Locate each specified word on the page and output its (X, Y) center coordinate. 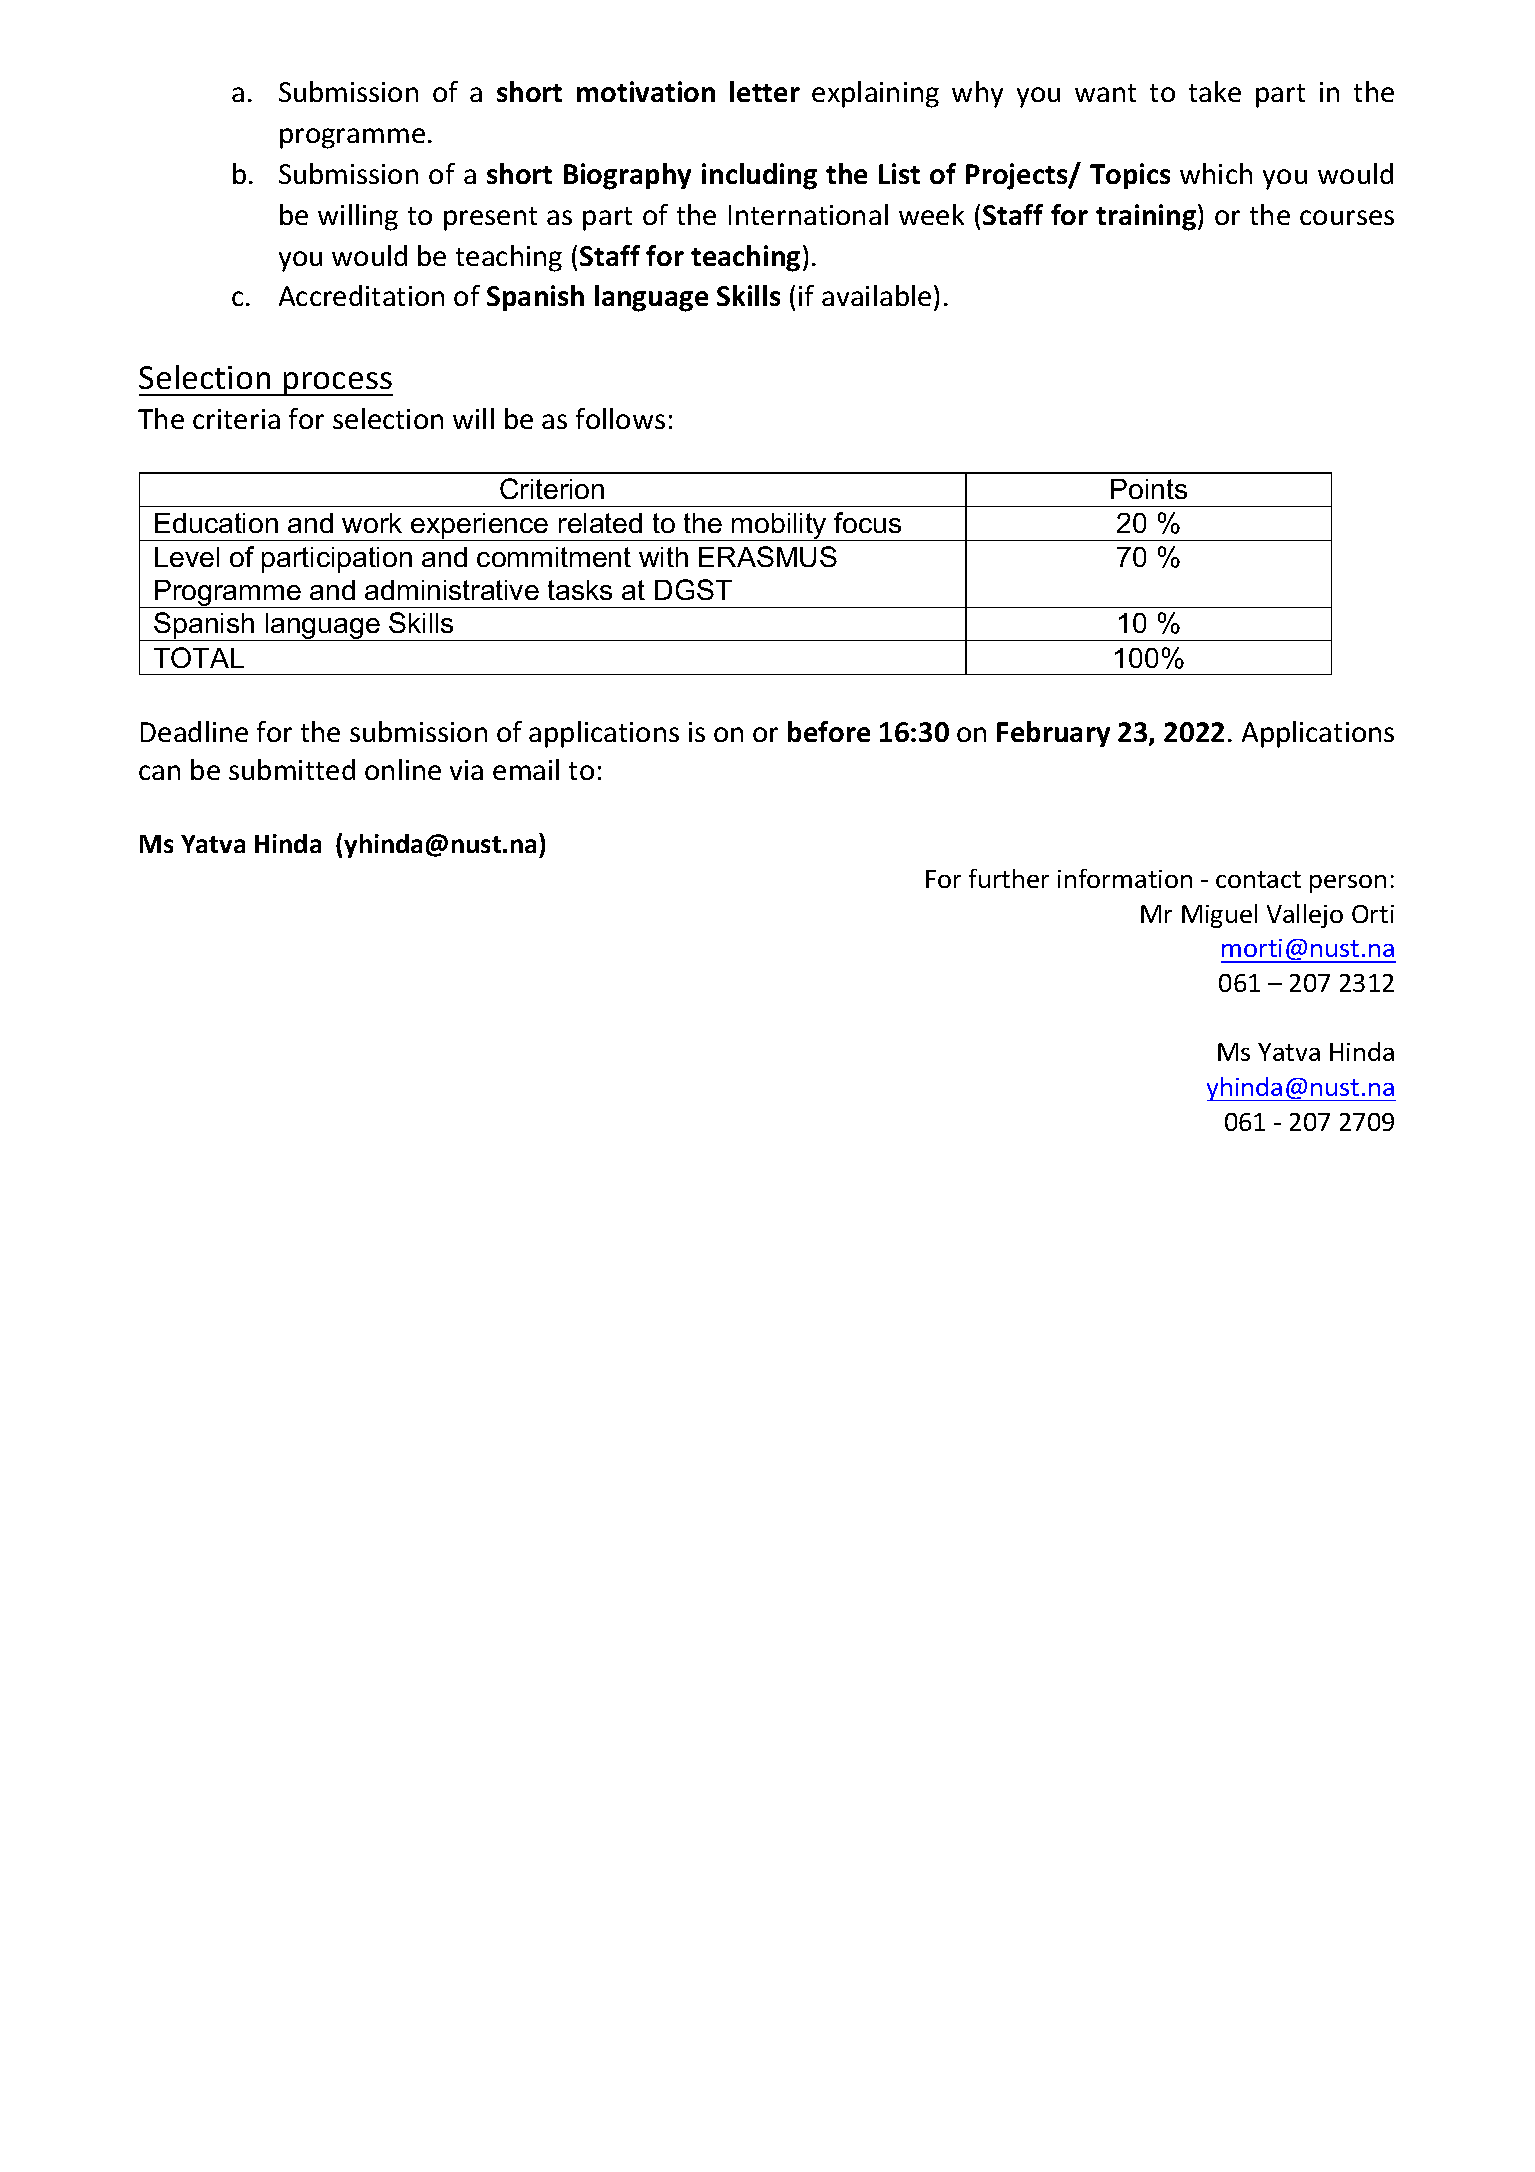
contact (1258, 879)
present (490, 219)
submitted (292, 769)
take (1215, 91)
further (1009, 878)
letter (765, 91)
